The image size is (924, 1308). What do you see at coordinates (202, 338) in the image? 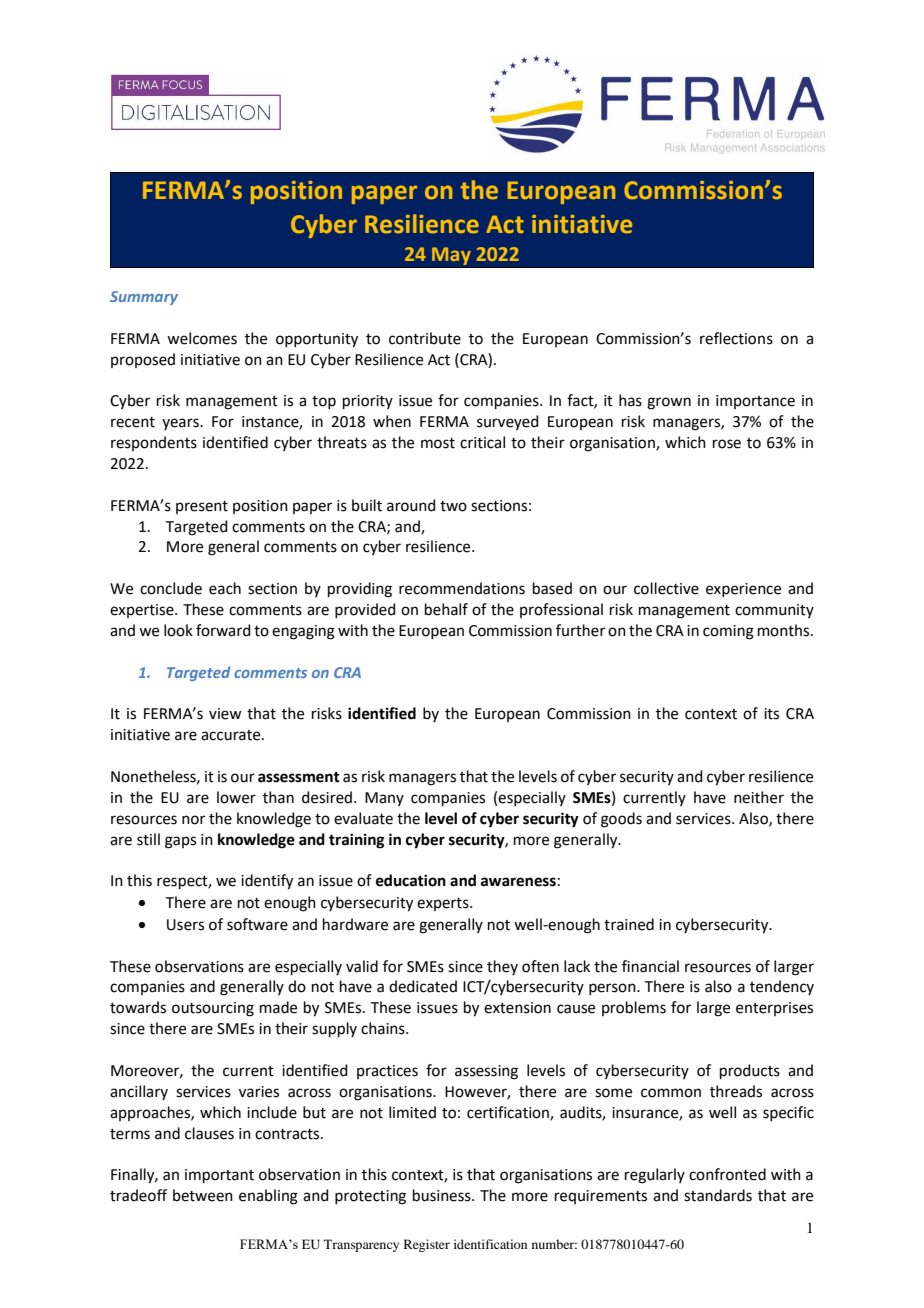
I see `welcomes` at bounding box center [202, 338].
